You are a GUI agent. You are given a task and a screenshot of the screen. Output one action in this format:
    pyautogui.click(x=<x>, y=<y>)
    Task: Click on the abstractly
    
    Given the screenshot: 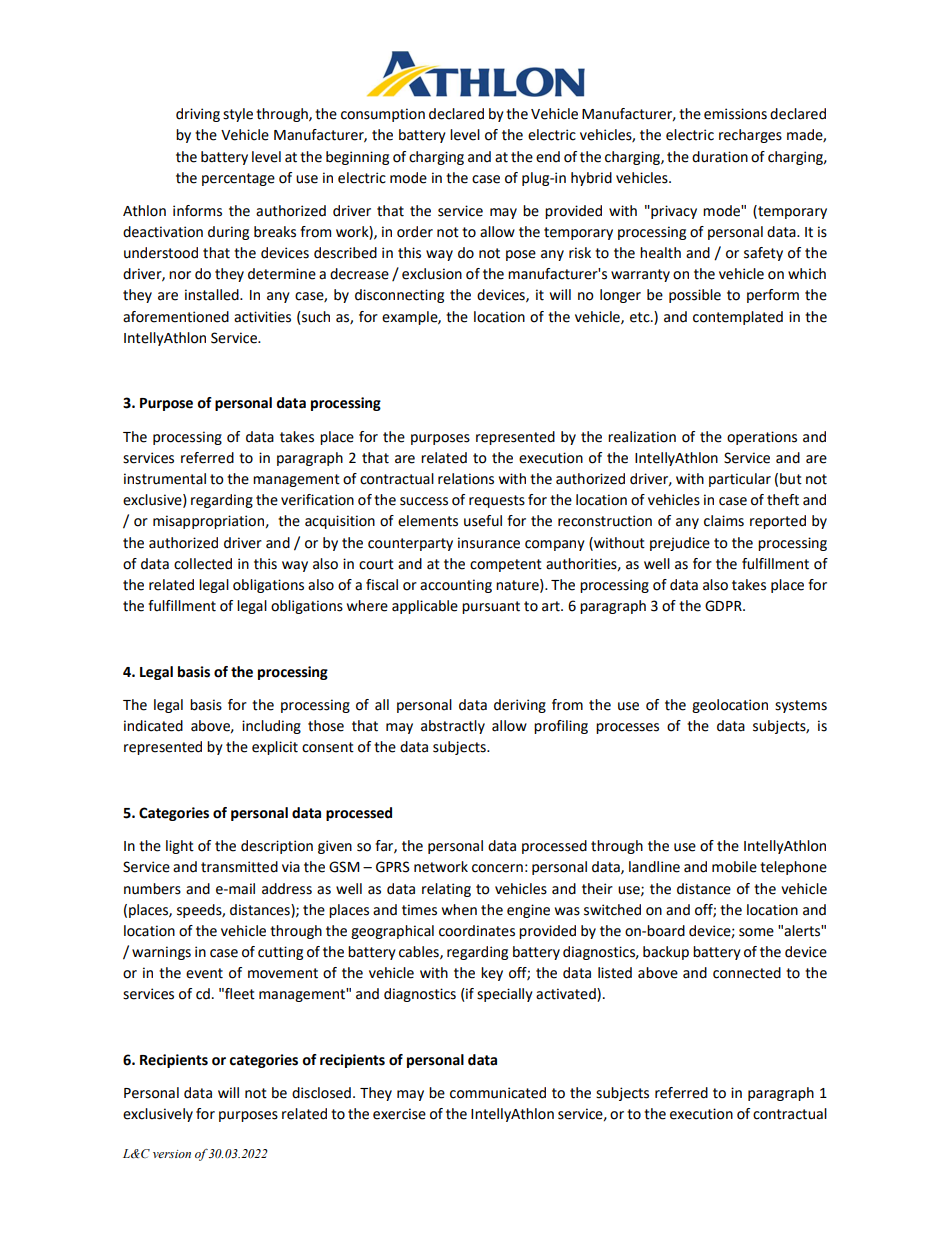 What is the action you would take?
    pyautogui.click(x=453, y=727)
